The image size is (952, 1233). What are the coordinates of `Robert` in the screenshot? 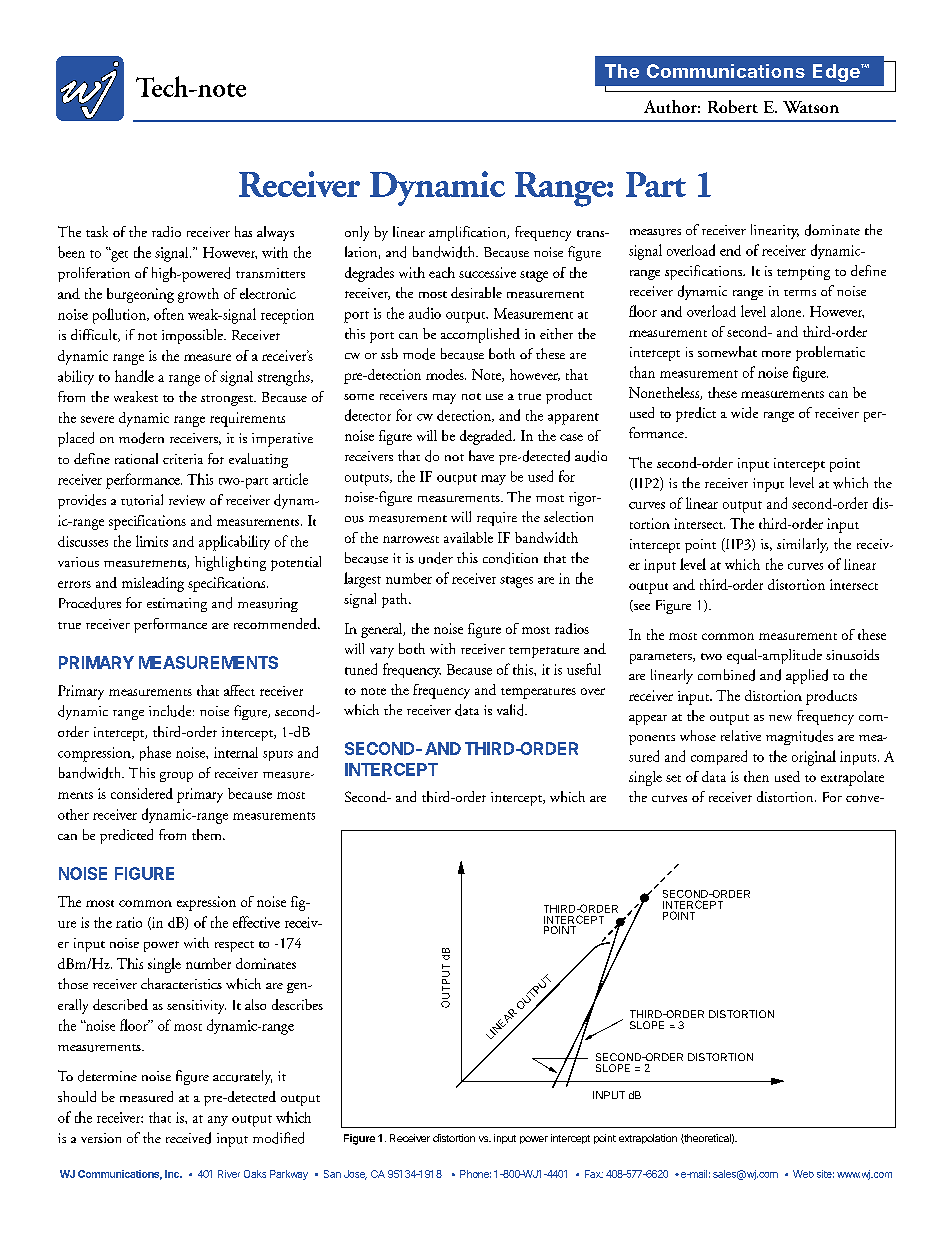 It's located at (733, 106).
